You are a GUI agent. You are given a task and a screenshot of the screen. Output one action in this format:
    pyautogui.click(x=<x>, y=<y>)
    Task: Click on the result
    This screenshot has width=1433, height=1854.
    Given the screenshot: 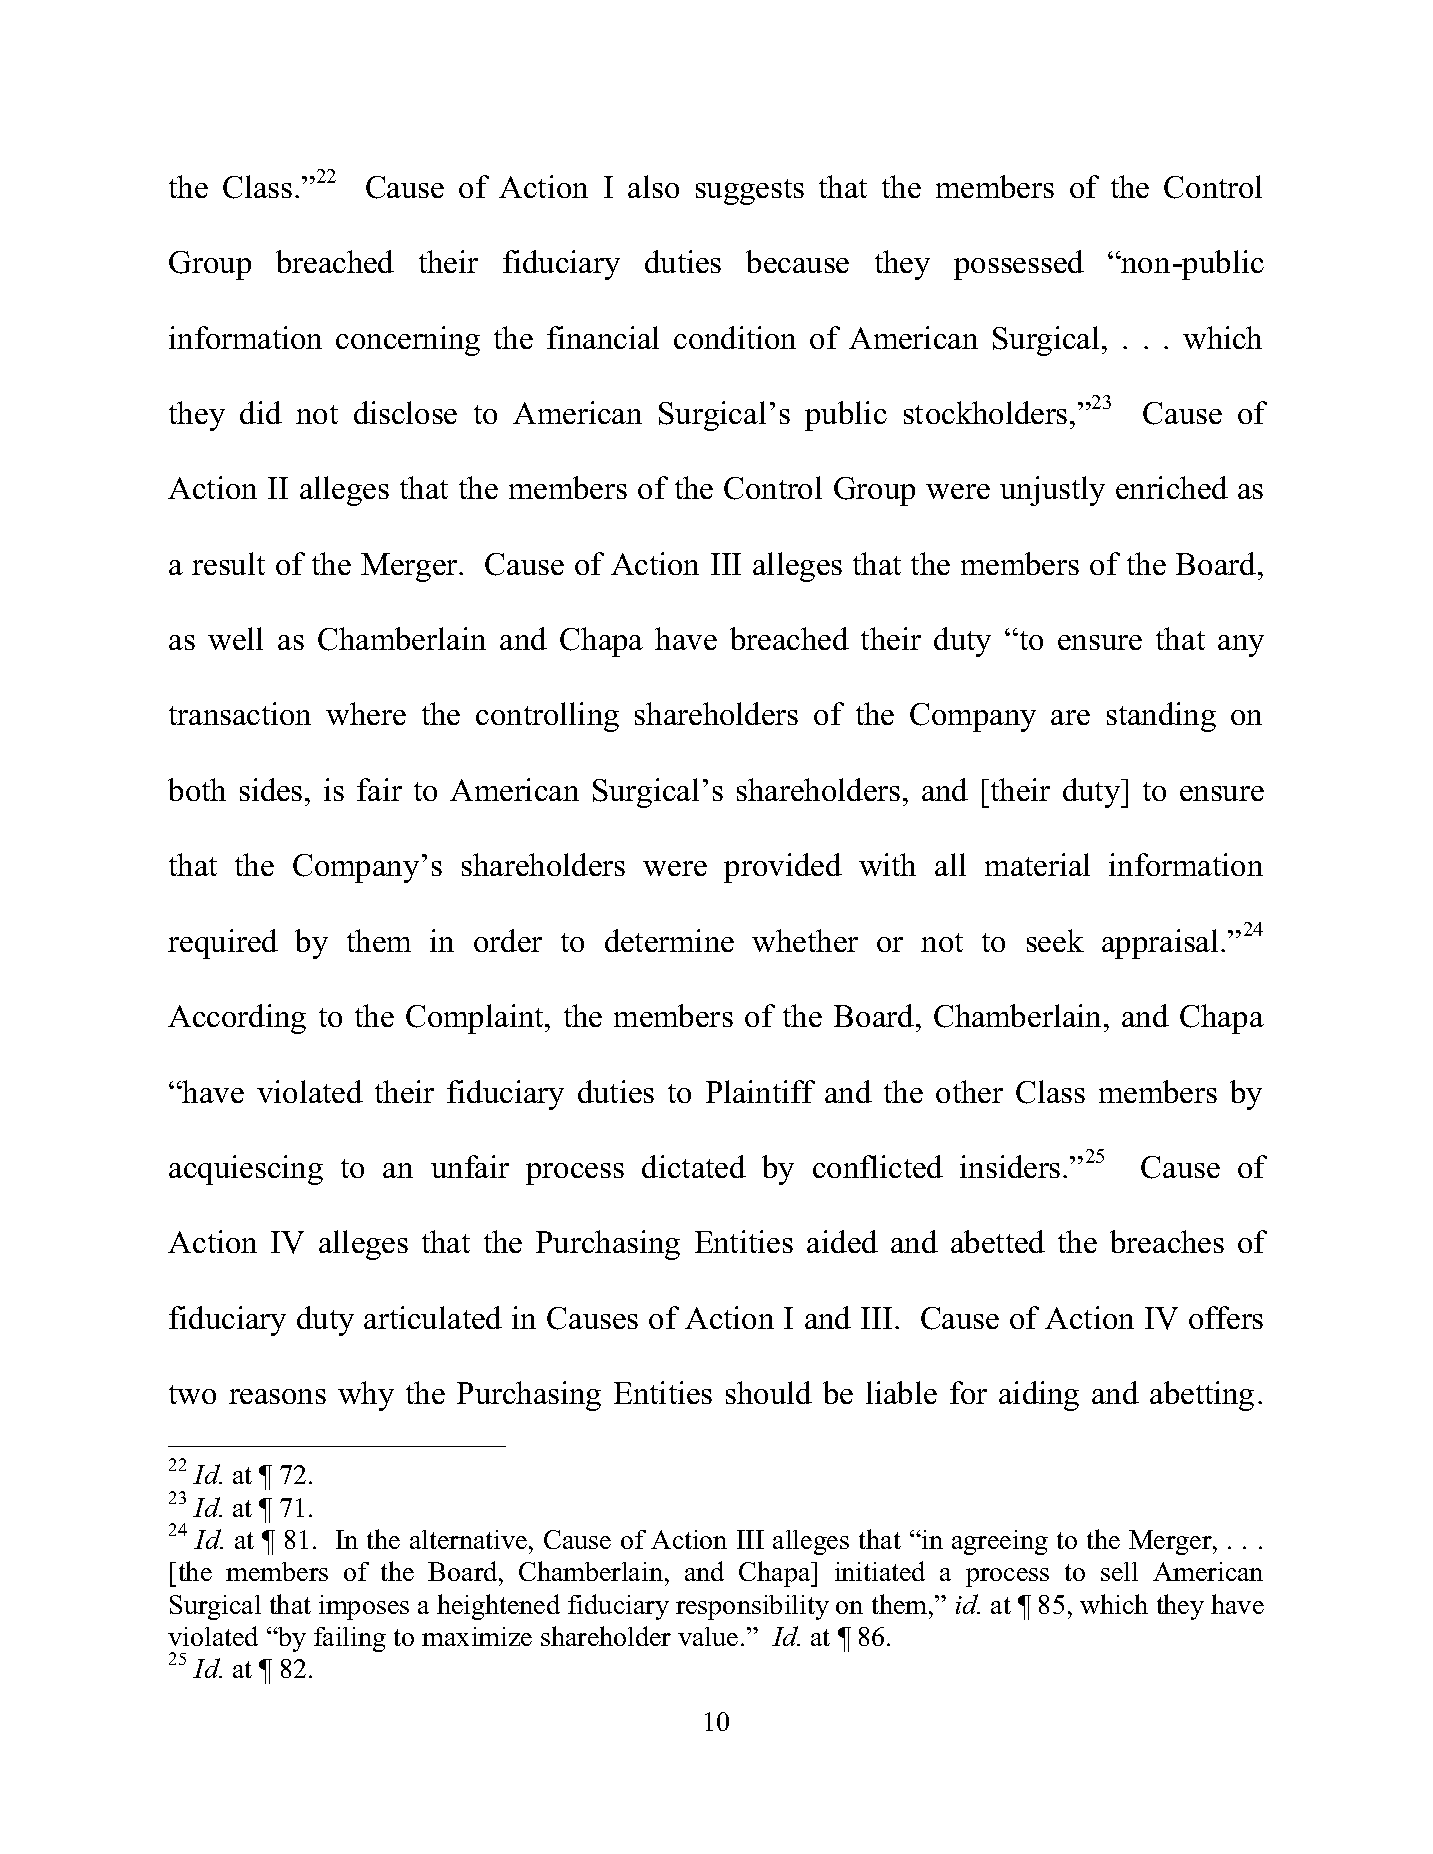 What is the action you would take?
    pyautogui.click(x=228, y=563)
